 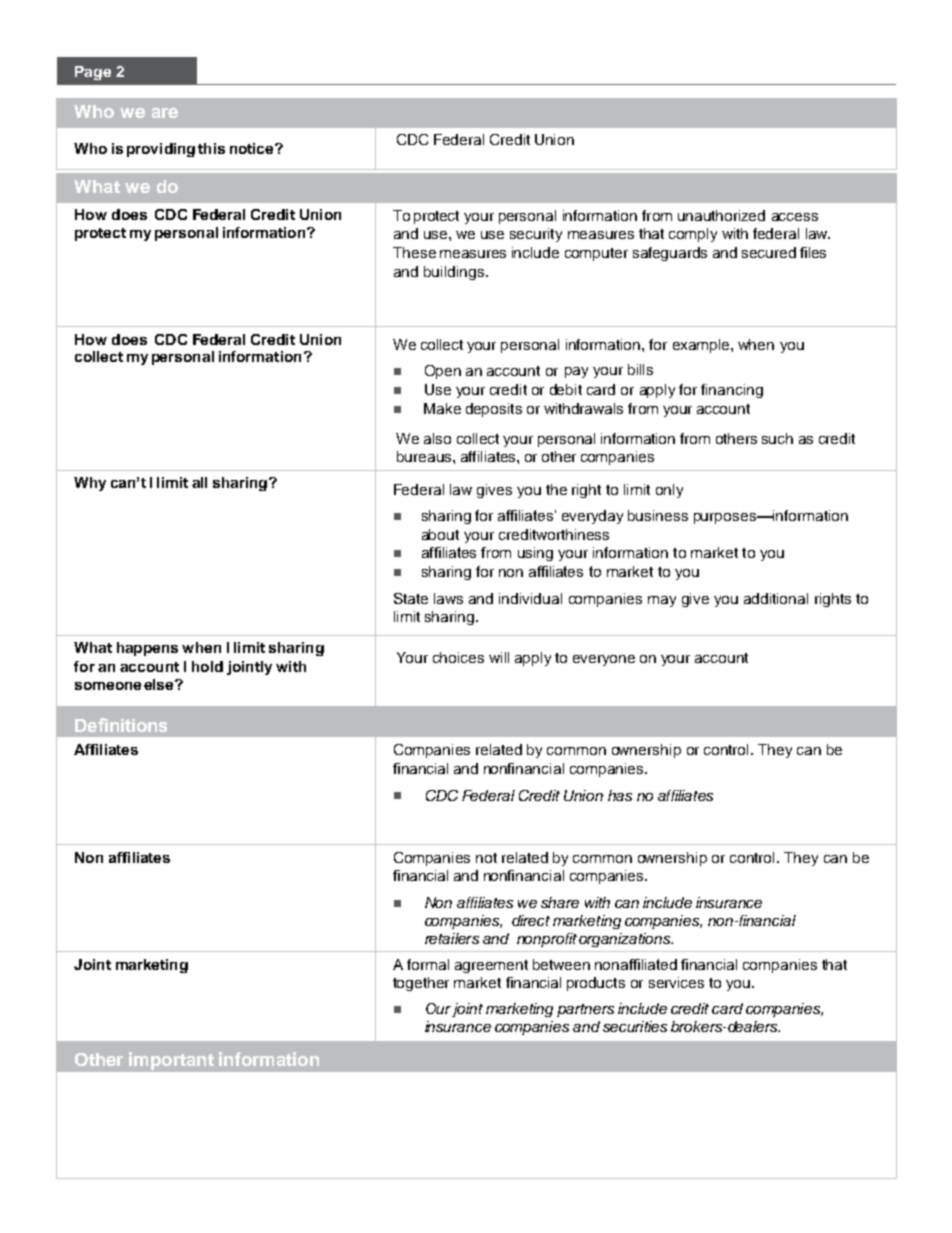 I want to click on everyone, so click(x=604, y=660).
